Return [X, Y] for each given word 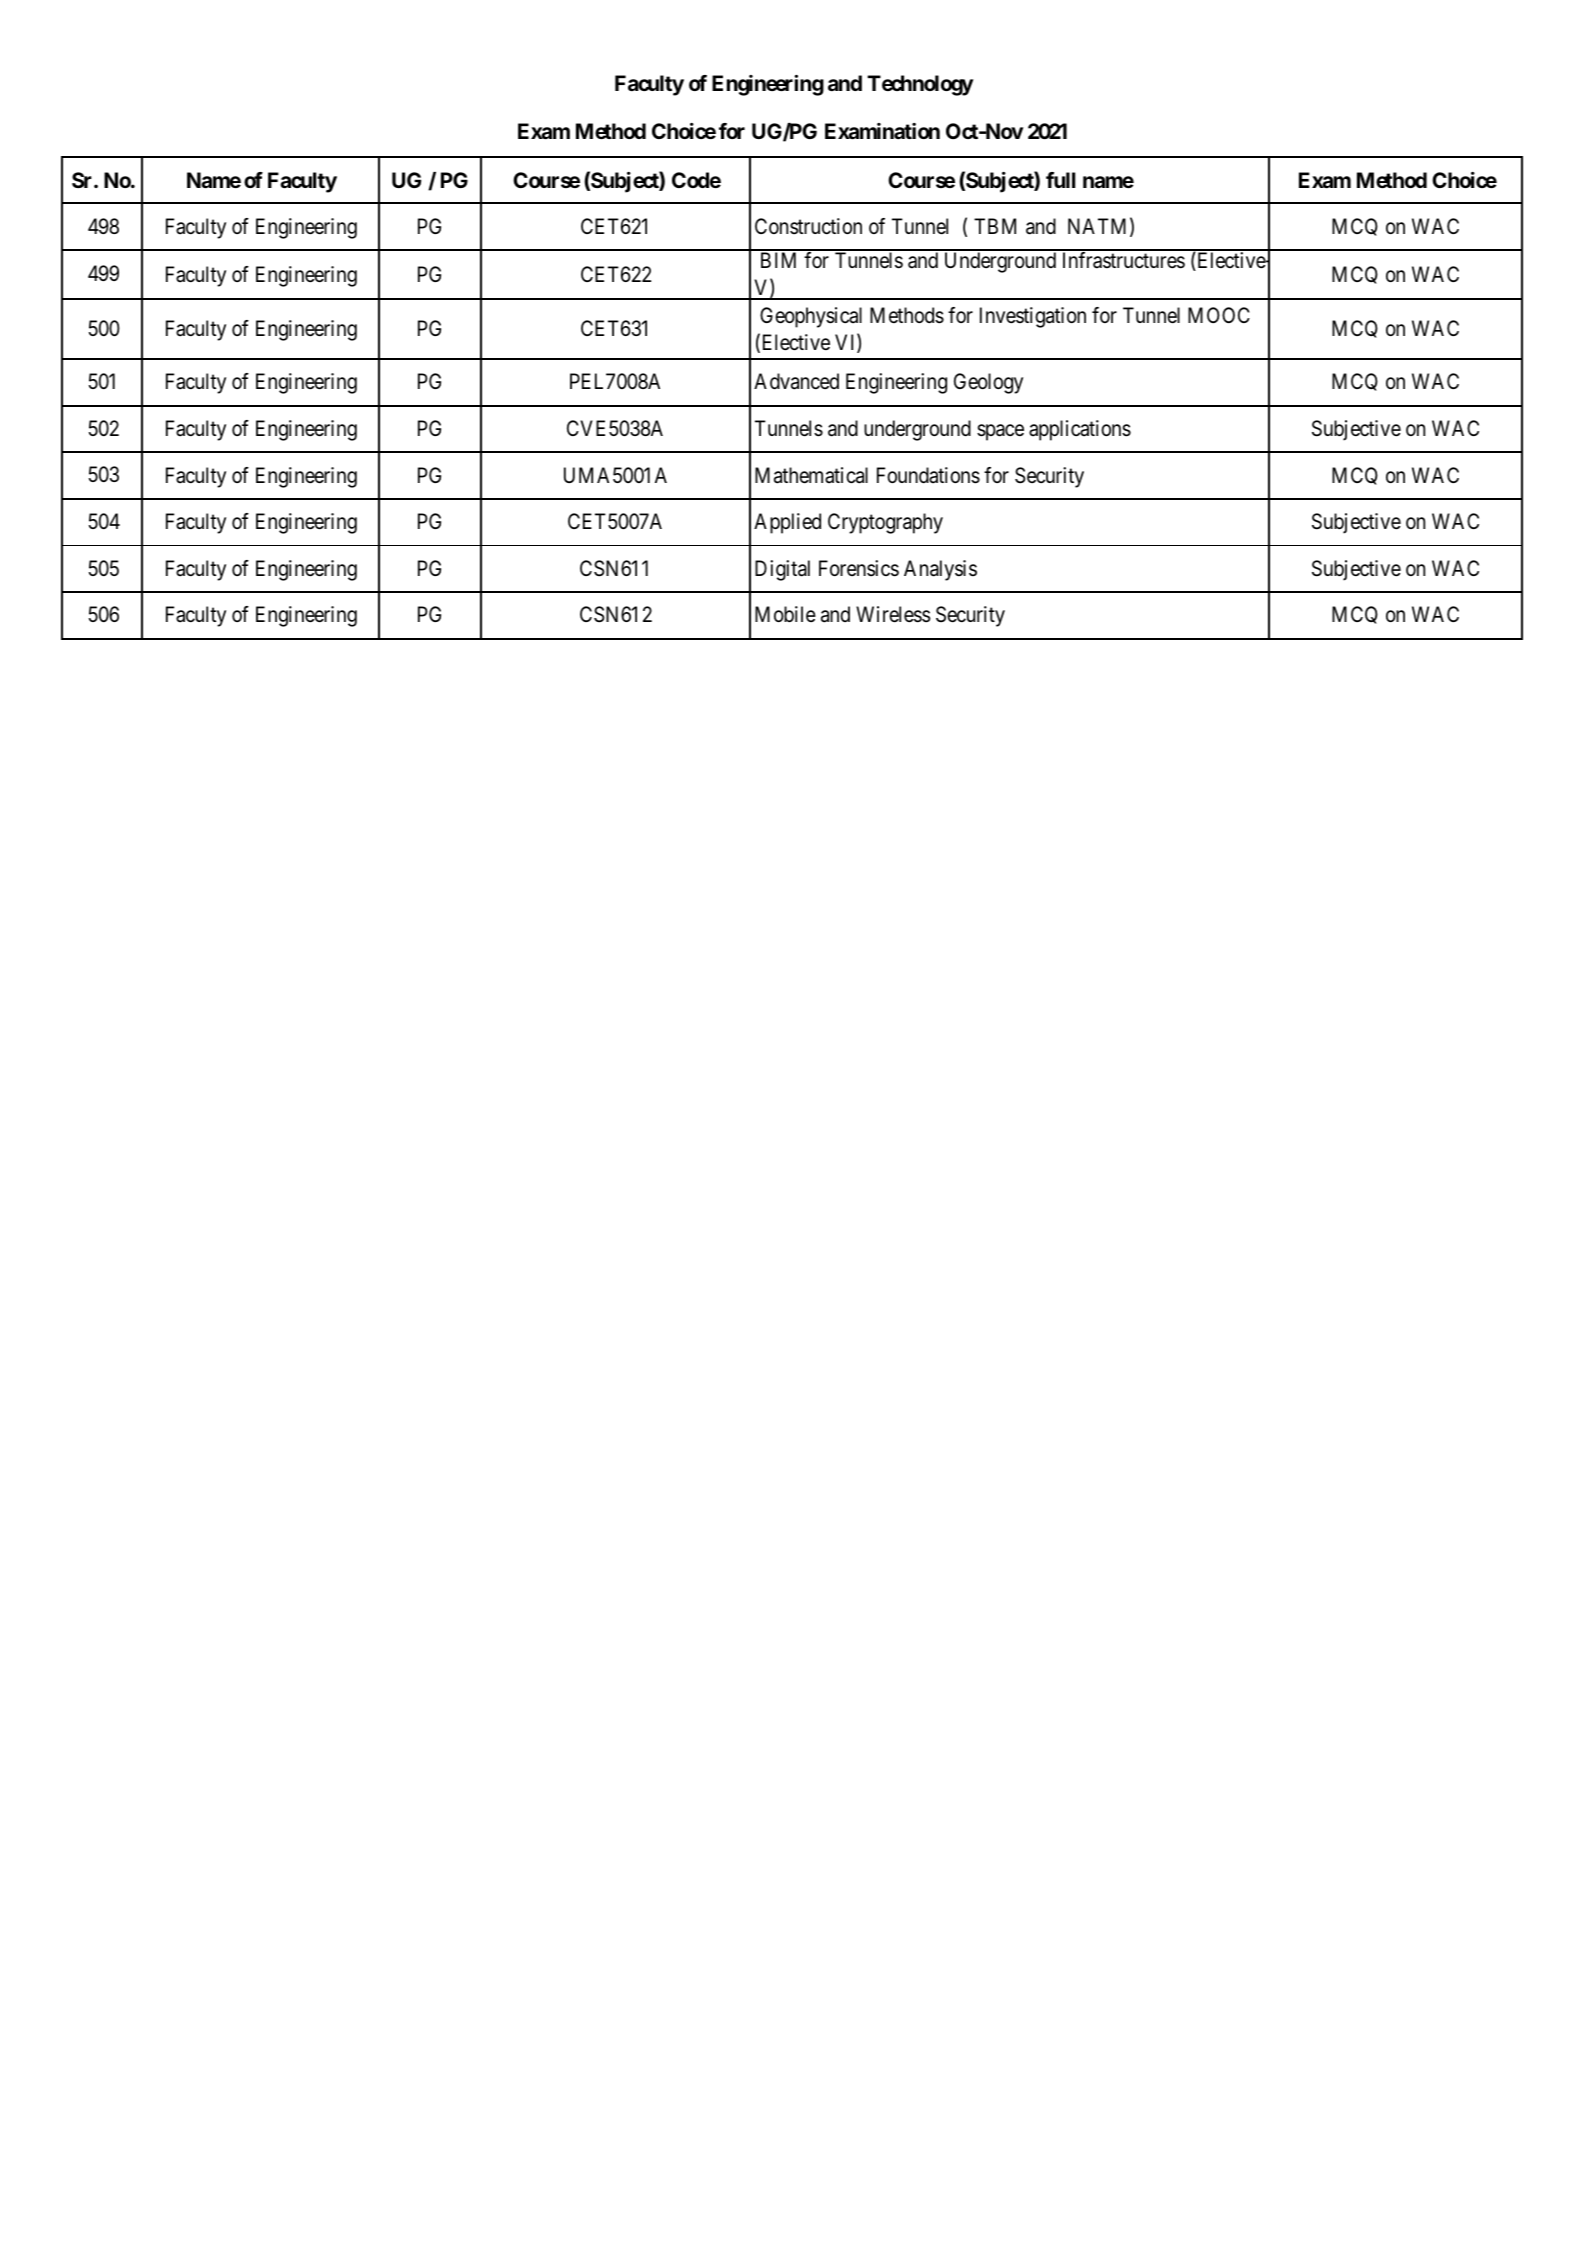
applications [1080, 430]
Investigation [1033, 317]
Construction [808, 226]
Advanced [796, 381]
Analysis [940, 570]
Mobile [785, 614]
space [1000, 432]
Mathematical [811, 475]
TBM [995, 226]
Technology [920, 85]
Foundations [928, 475]
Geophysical [811, 317]
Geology [988, 383]
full [1060, 180]
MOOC [1219, 315]
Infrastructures [1124, 260]
